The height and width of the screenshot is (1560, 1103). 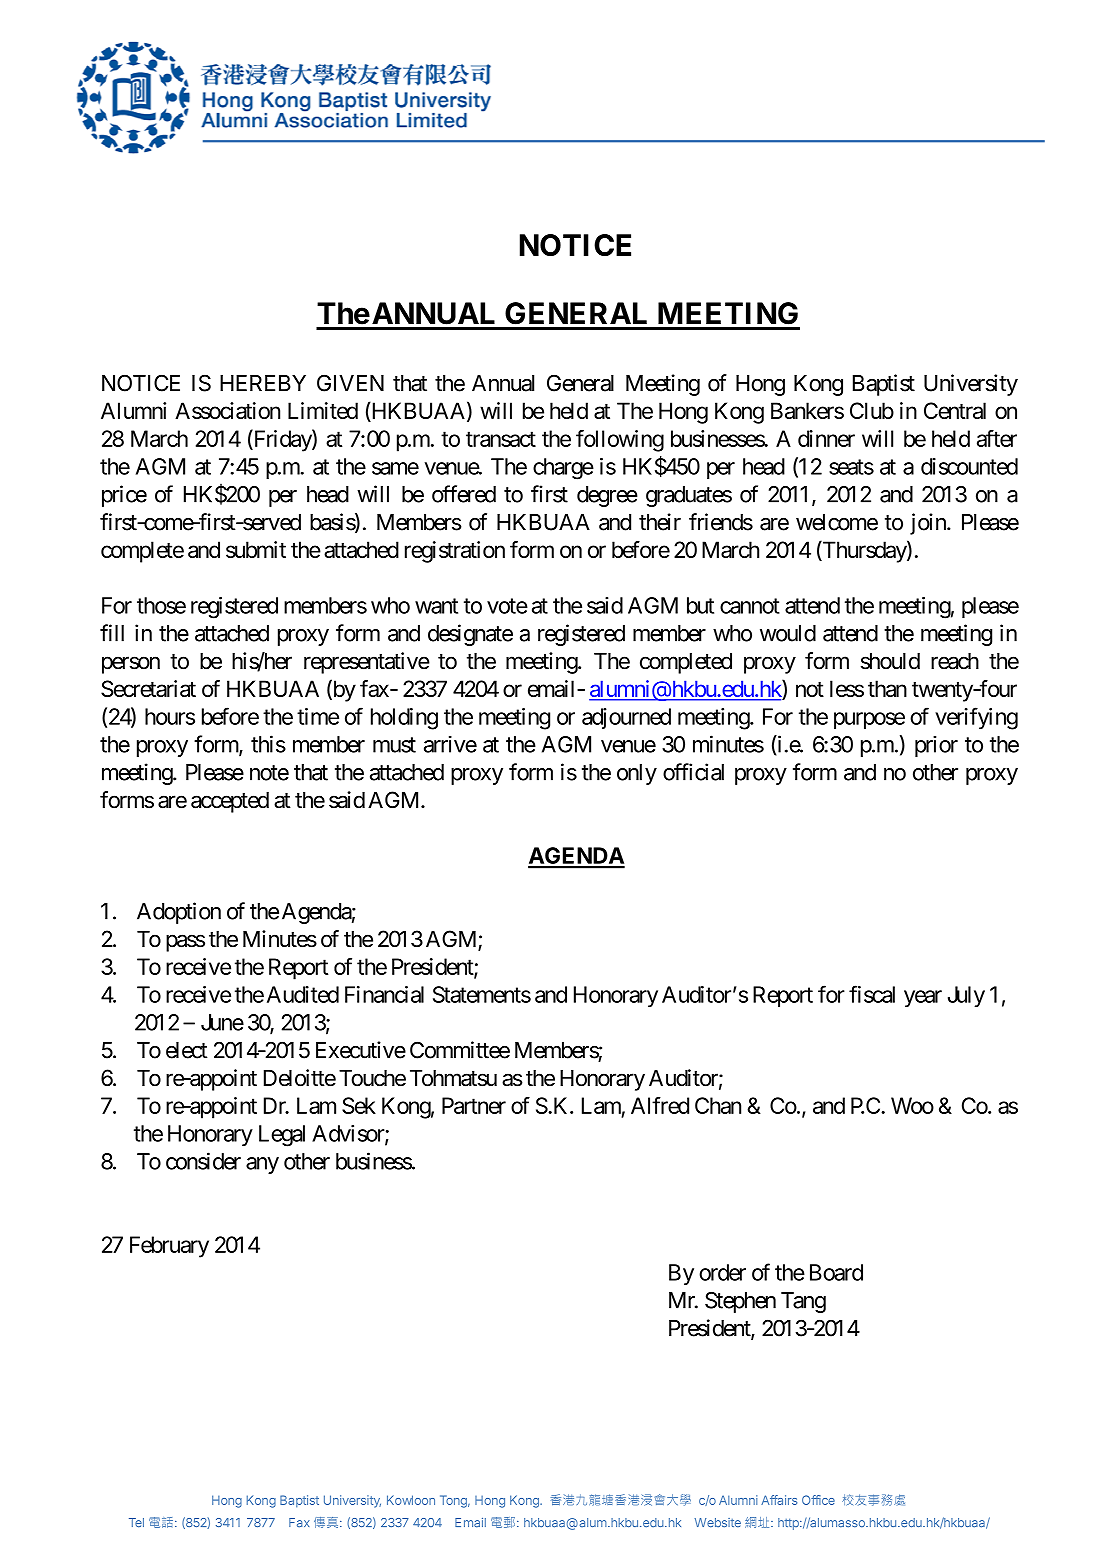 I want to click on Adoption, so click(x=179, y=913).
